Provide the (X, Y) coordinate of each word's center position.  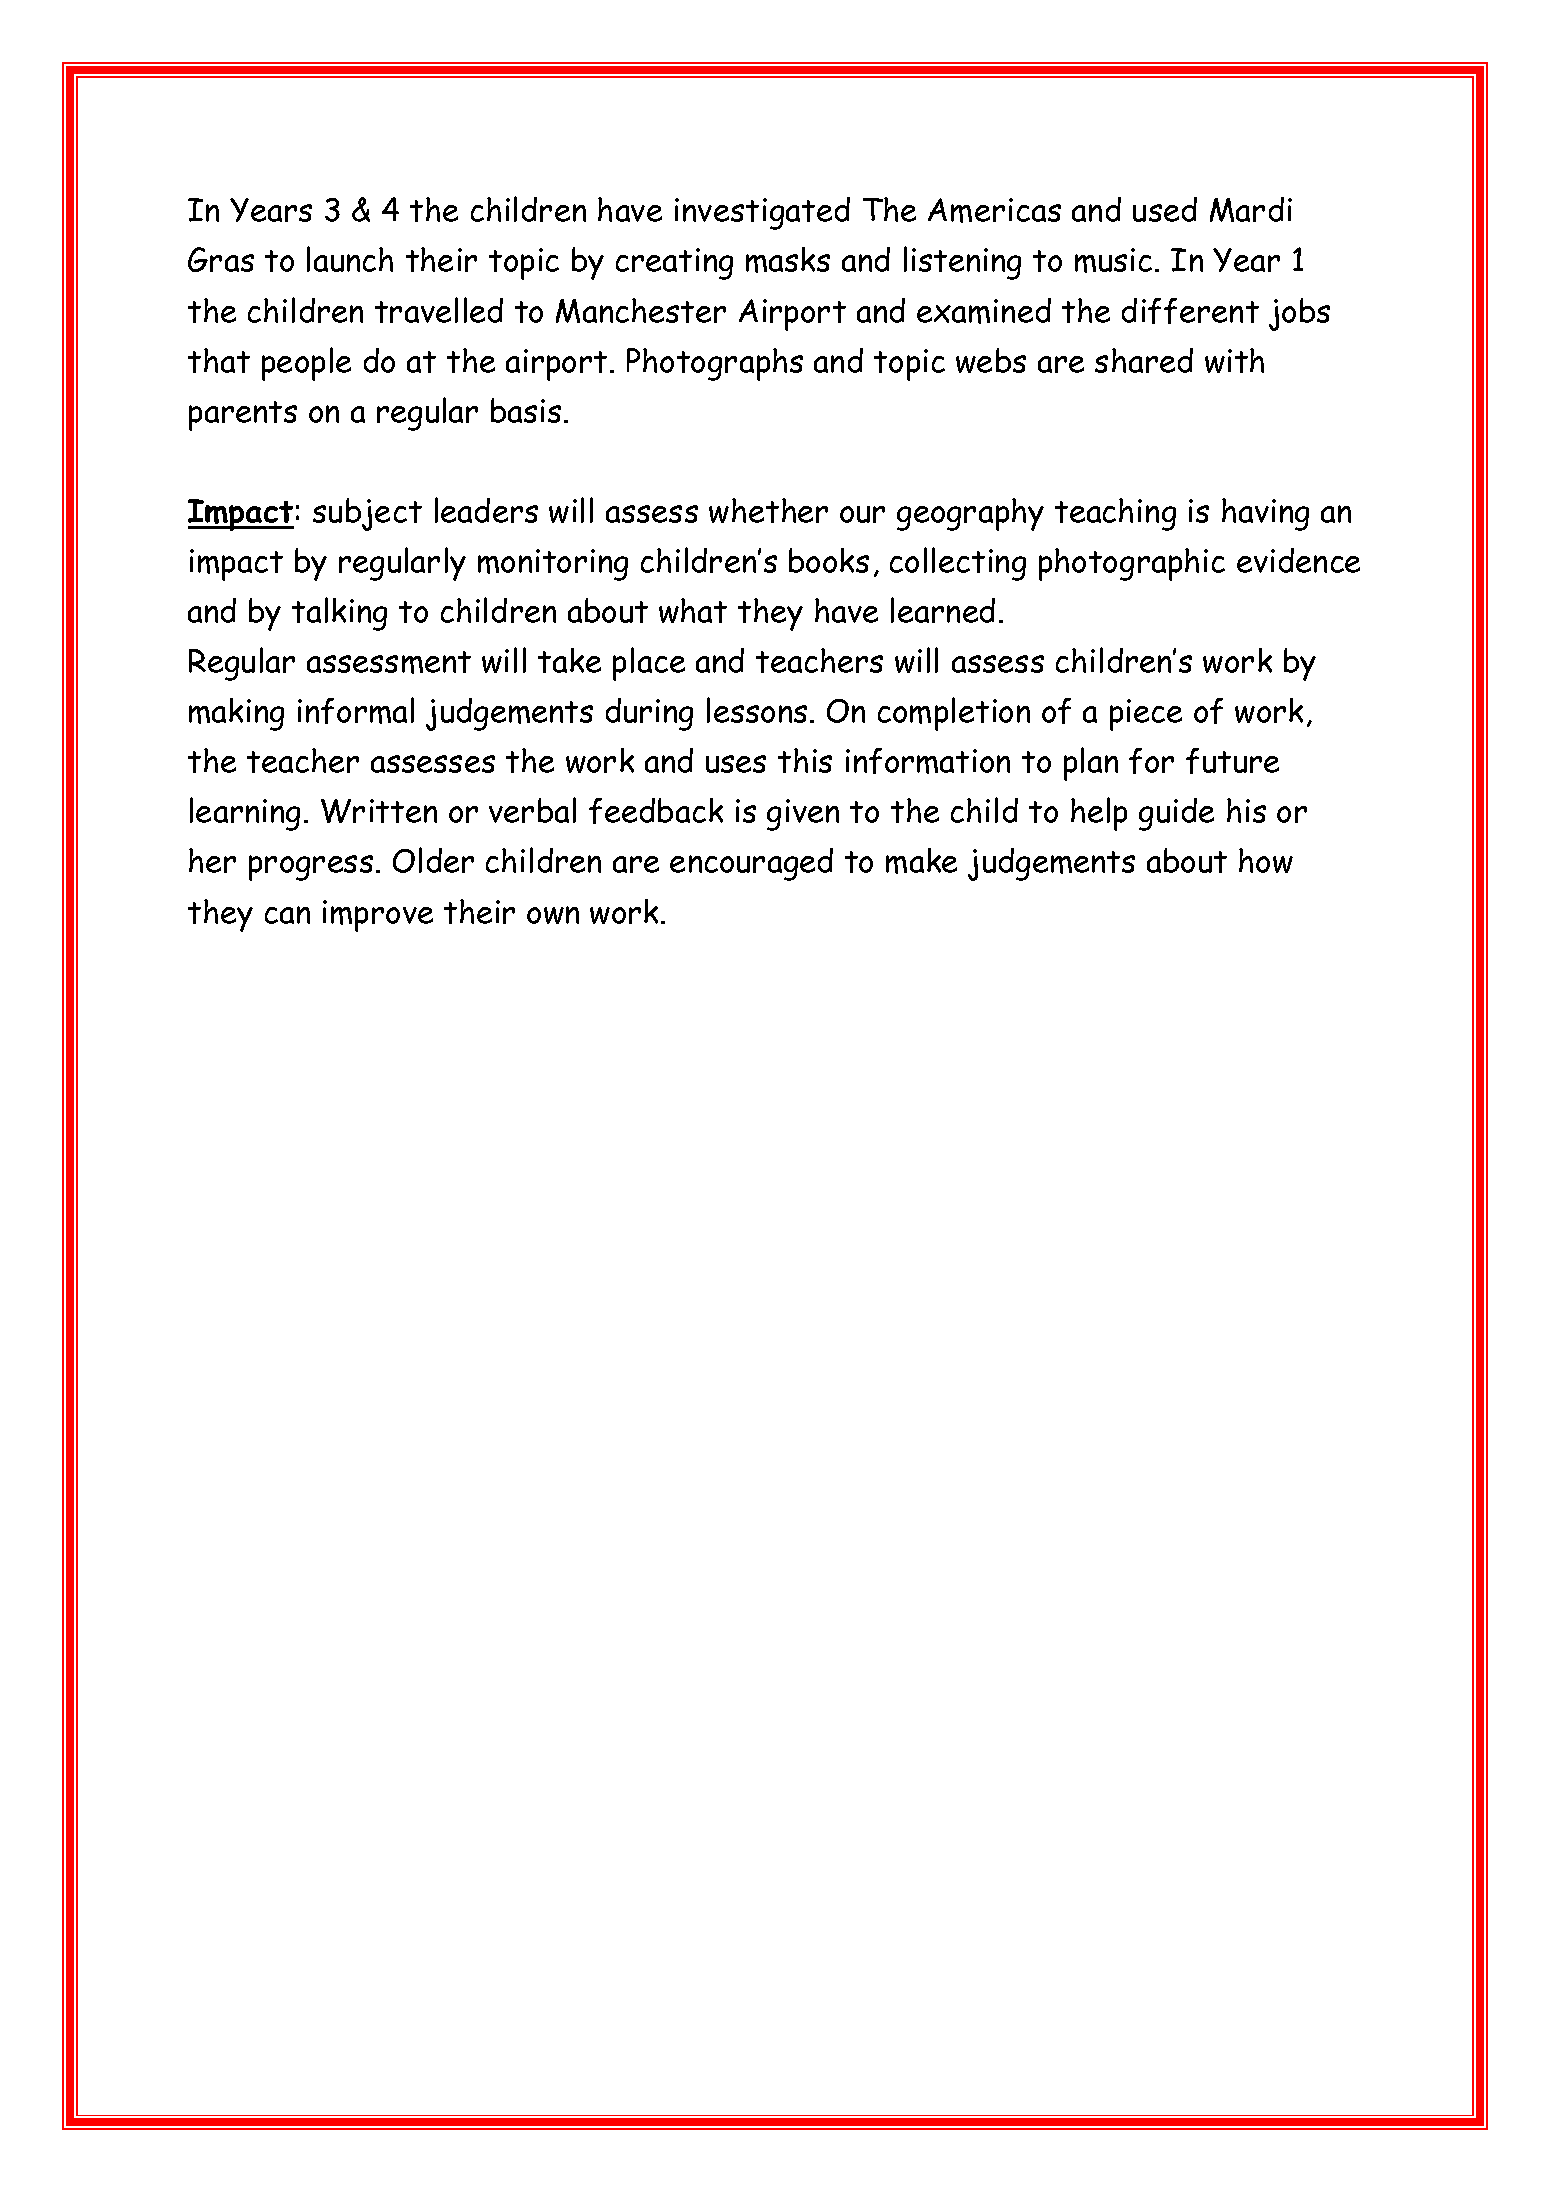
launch (350, 259)
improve (378, 916)
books (829, 560)
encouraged (751, 864)
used (1165, 209)
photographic (1132, 564)
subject (367, 514)
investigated (762, 213)
